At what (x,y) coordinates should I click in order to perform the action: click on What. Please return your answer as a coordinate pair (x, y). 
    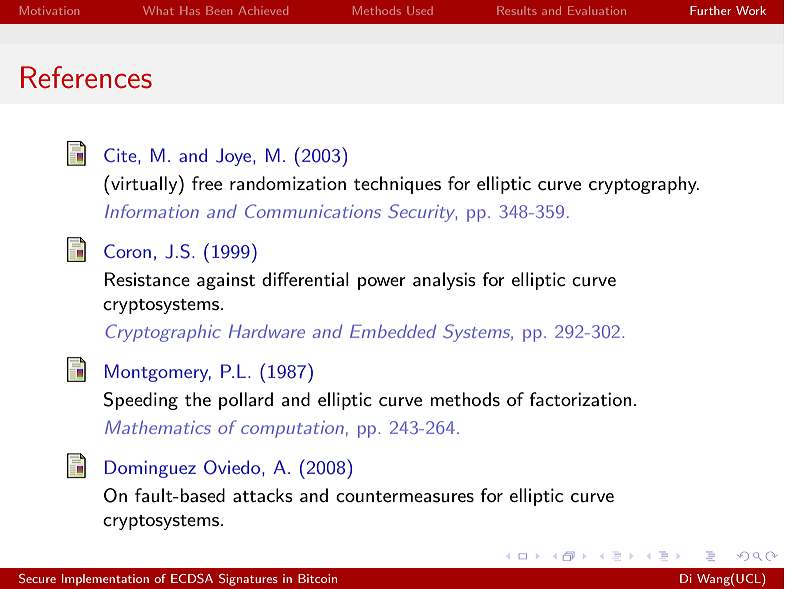
    Looking at the image, I should click on (158, 10).
